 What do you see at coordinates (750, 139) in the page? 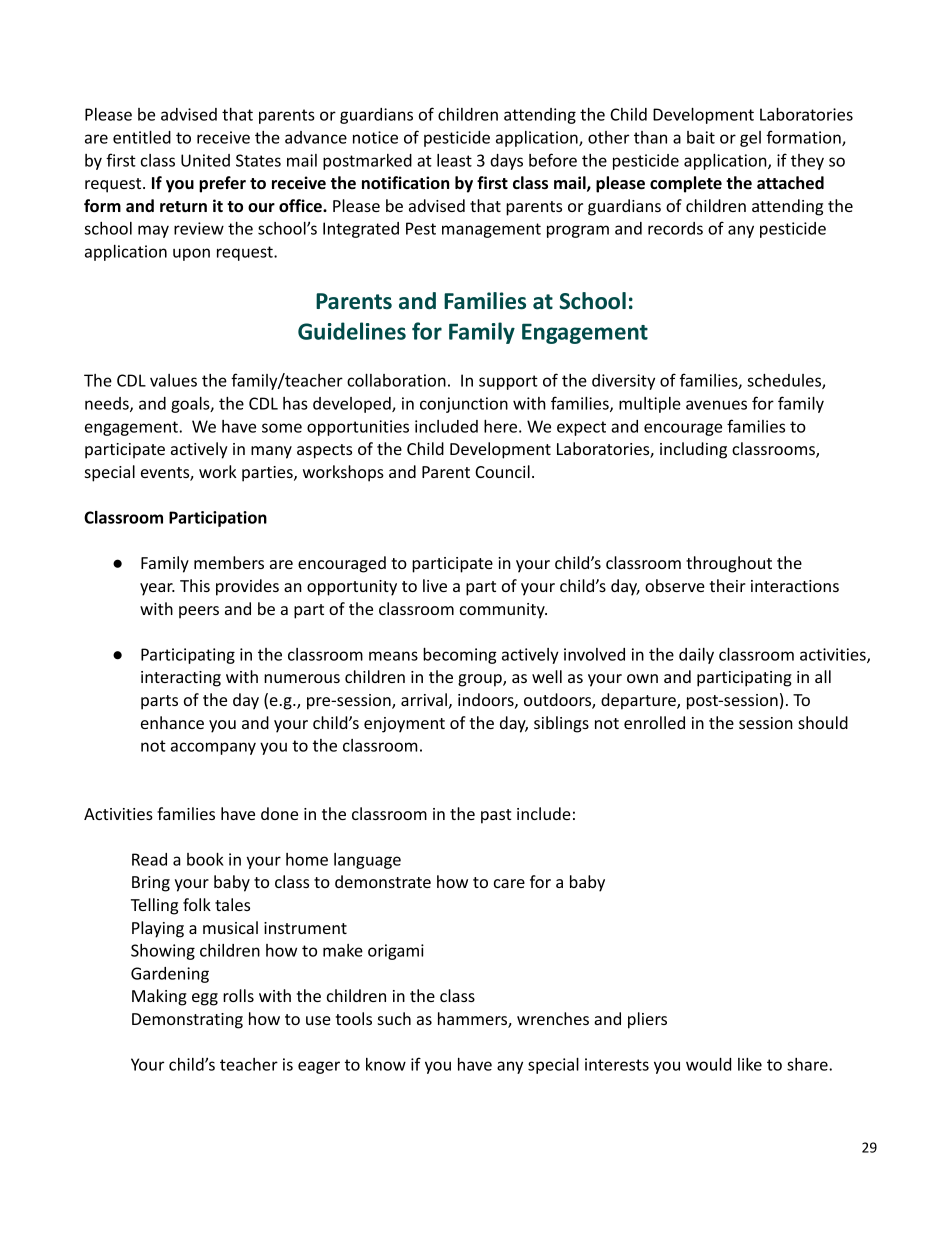
I see `gel` at bounding box center [750, 139].
